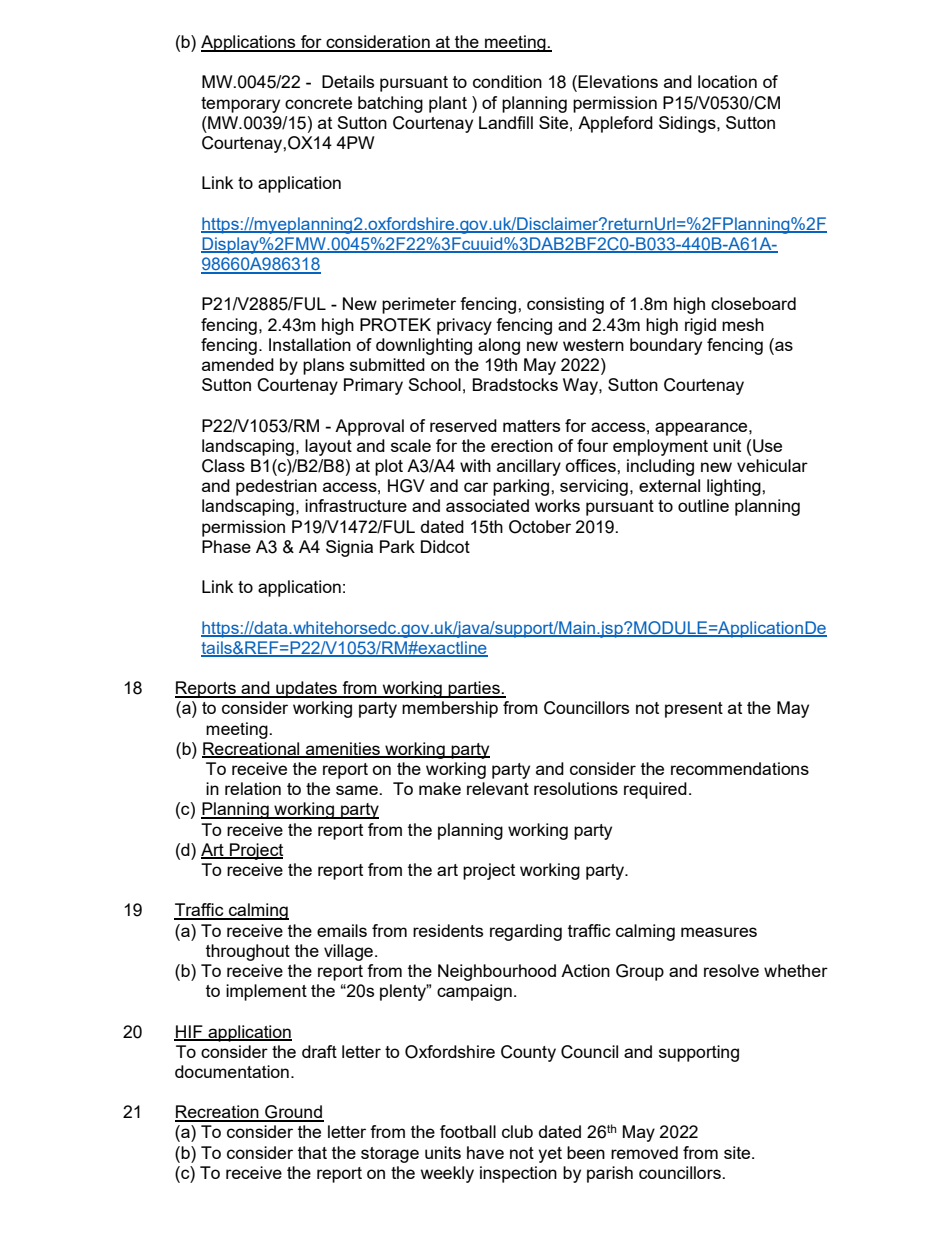 This page has height=1233, width=952. What do you see at coordinates (306, 689) in the page?
I see `updates` at bounding box center [306, 689].
